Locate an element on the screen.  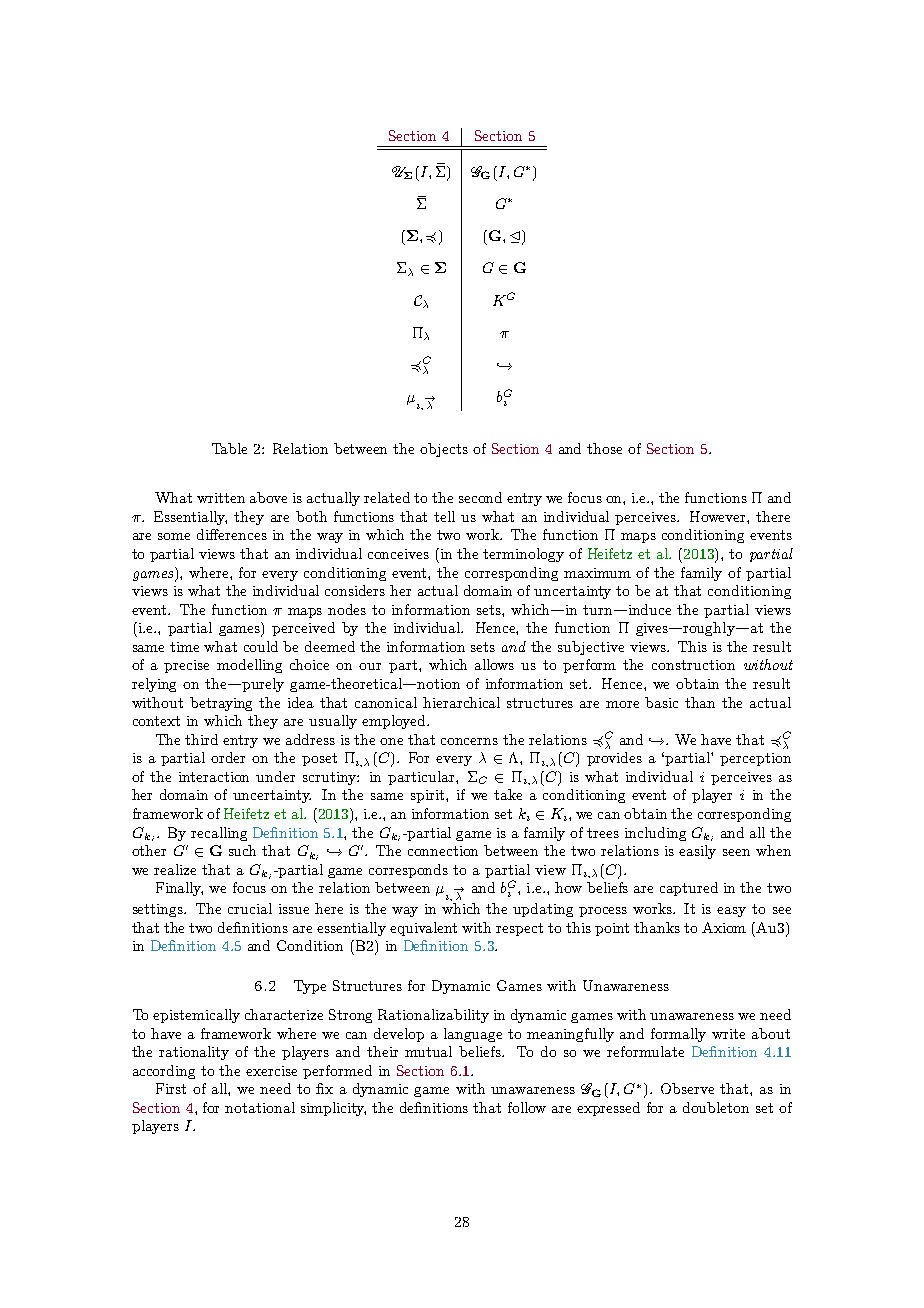
allows is located at coordinates (494, 664).
